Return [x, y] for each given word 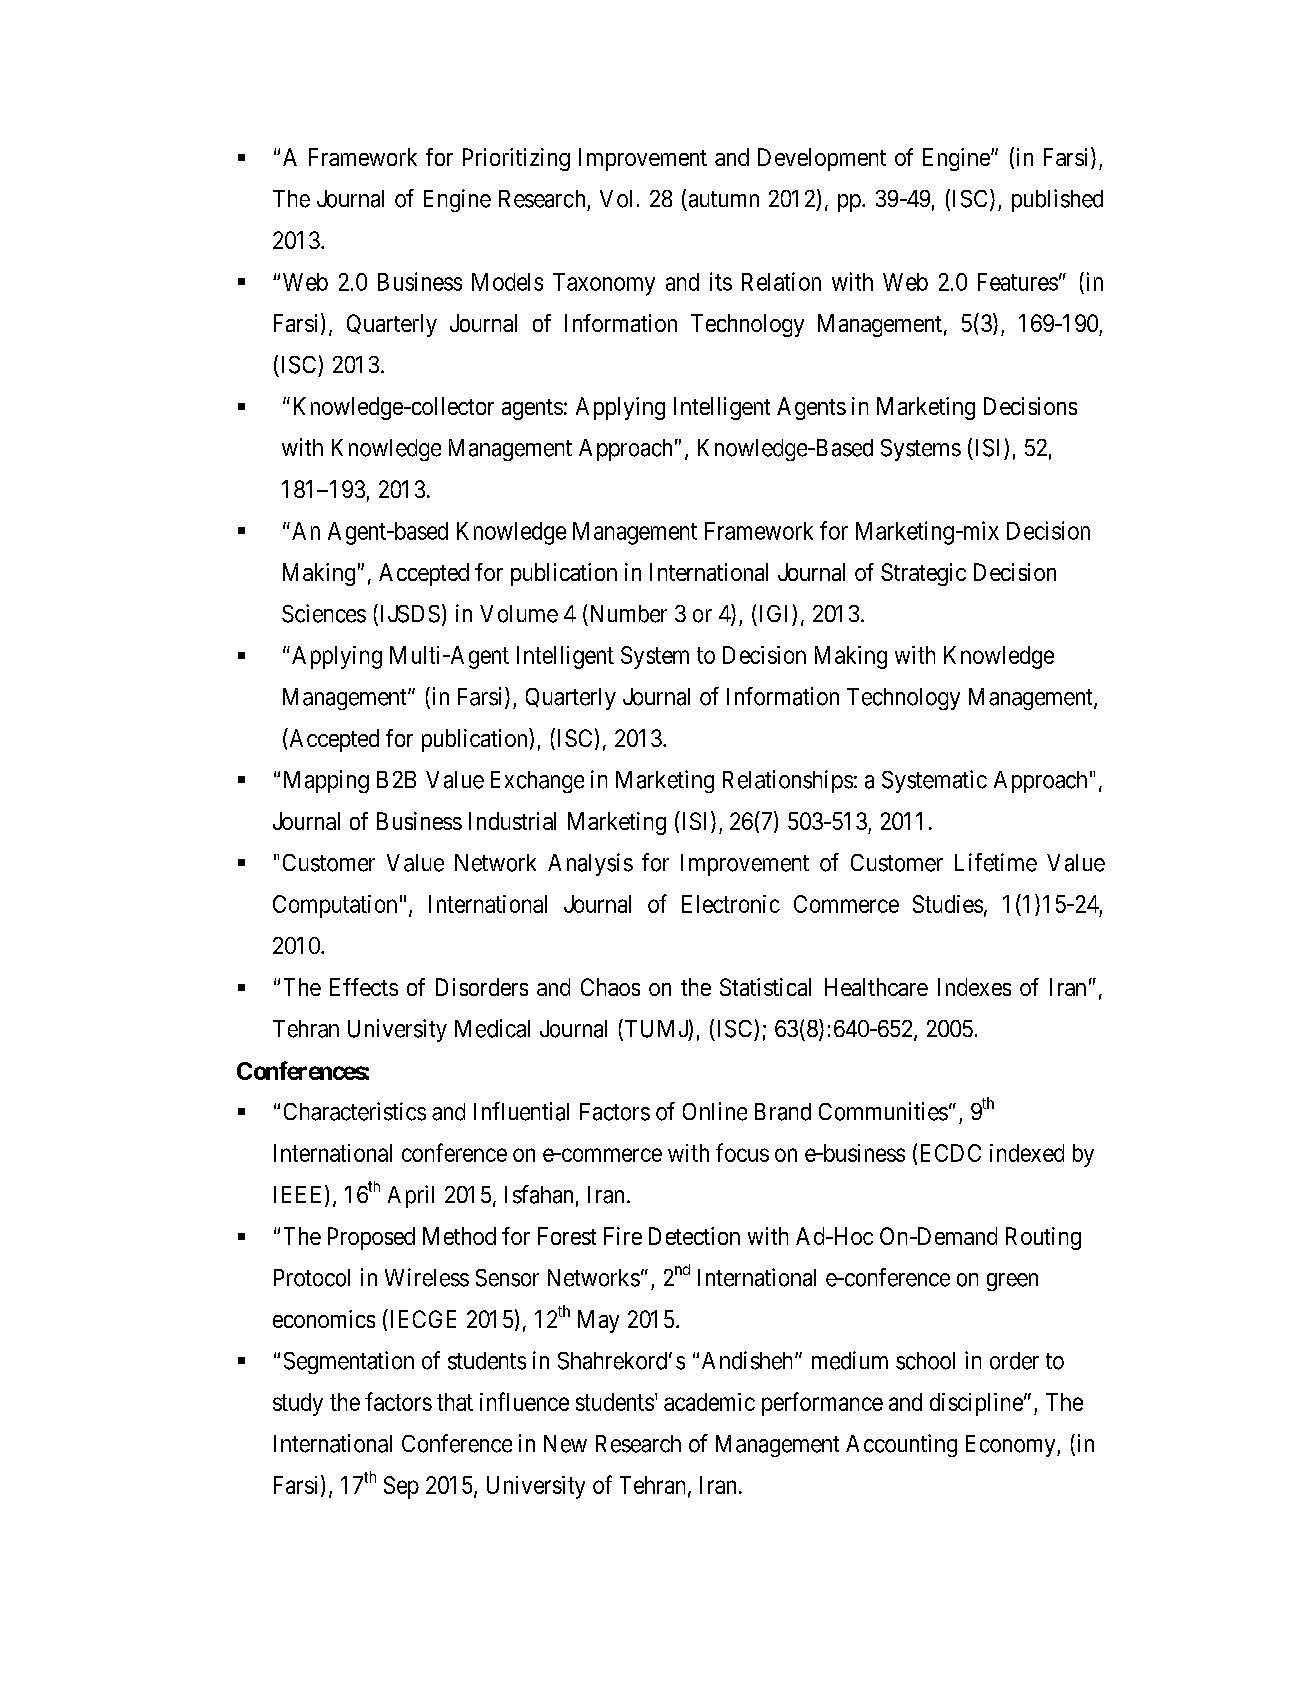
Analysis [590, 864]
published [1057, 200]
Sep [401, 1487]
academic [709, 1402]
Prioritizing [516, 159]
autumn [724, 199]
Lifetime [996, 862]
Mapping [326, 781]
